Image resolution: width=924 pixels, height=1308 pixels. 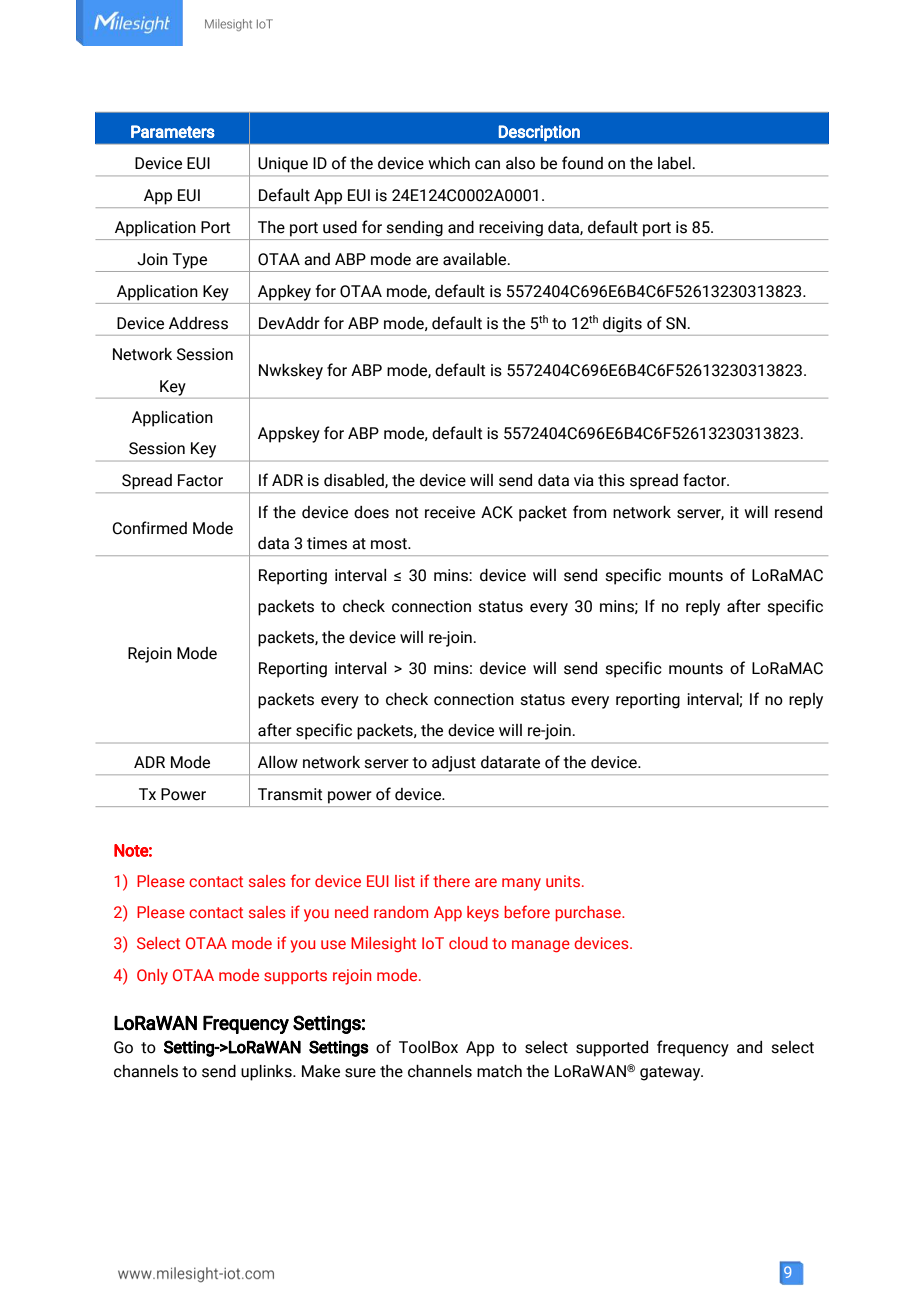 I want to click on adjust, so click(x=454, y=764).
